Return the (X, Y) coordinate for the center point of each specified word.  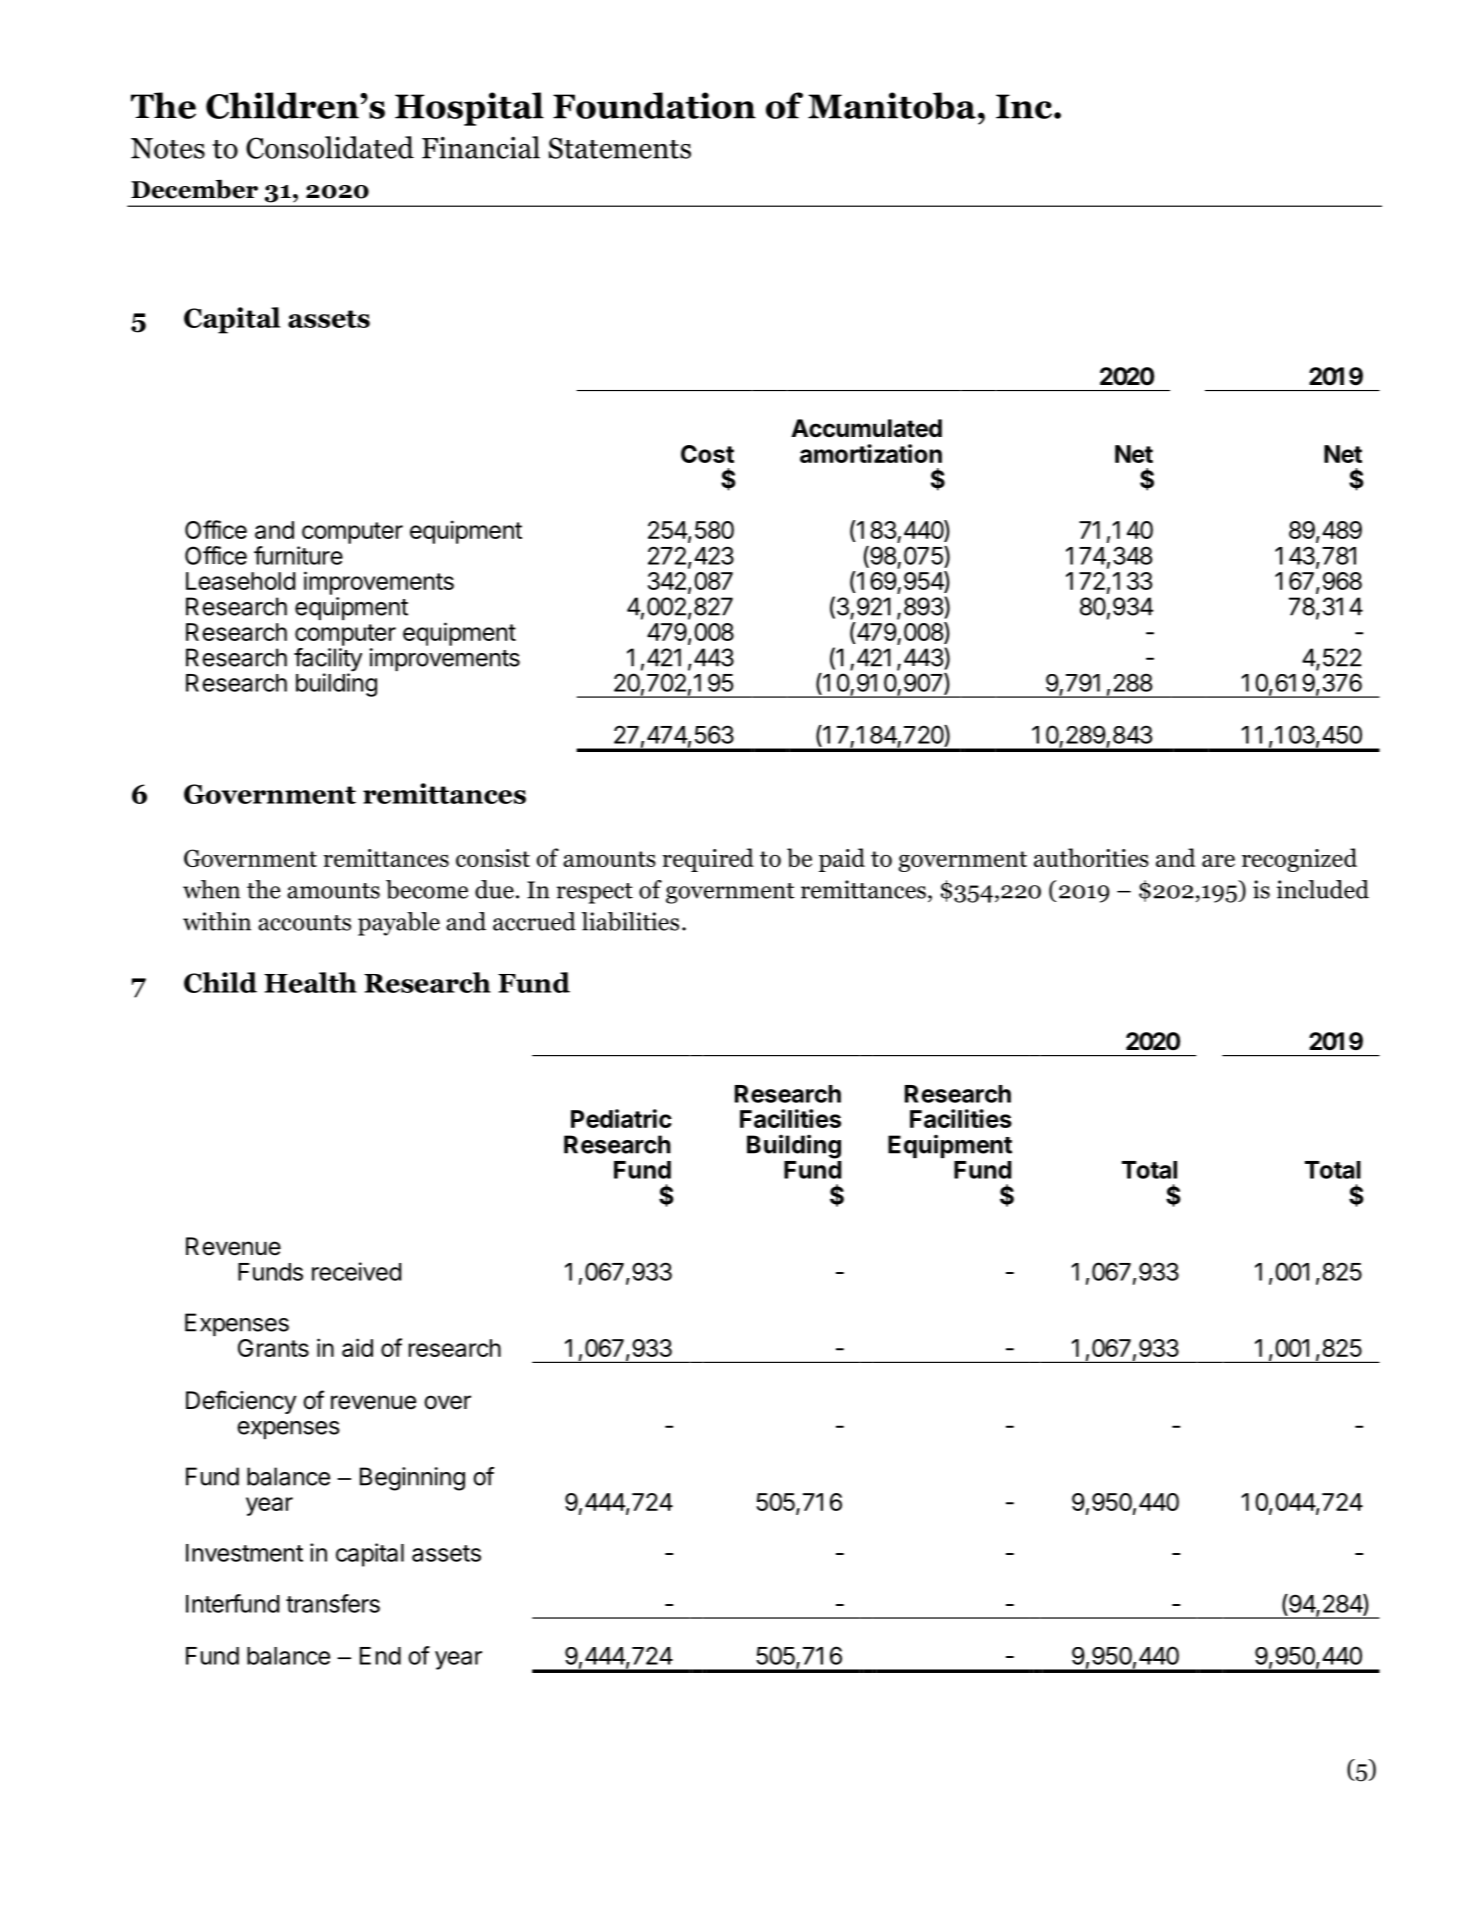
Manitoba (892, 105)
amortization (871, 453)
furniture (298, 555)
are (1218, 861)
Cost (707, 454)
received (356, 1271)
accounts (304, 923)
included (1323, 889)
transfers (333, 1603)
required (708, 860)
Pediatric (621, 1118)
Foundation (654, 105)
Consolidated (330, 147)
